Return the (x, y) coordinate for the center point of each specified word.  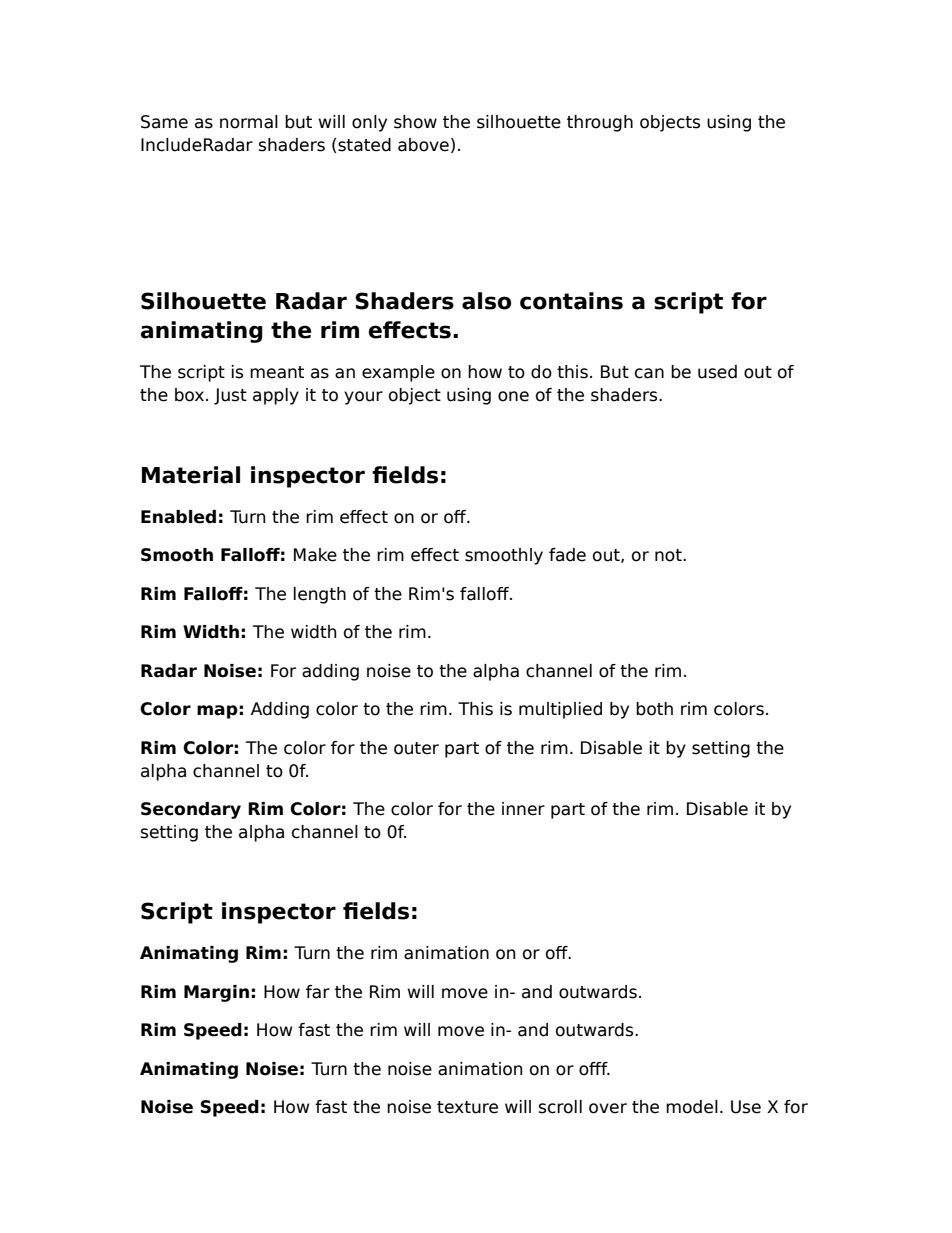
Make (315, 555)
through (600, 123)
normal (249, 122)
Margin (216, 993)
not (669, 555)
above (423, 145)
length (320, 595)
